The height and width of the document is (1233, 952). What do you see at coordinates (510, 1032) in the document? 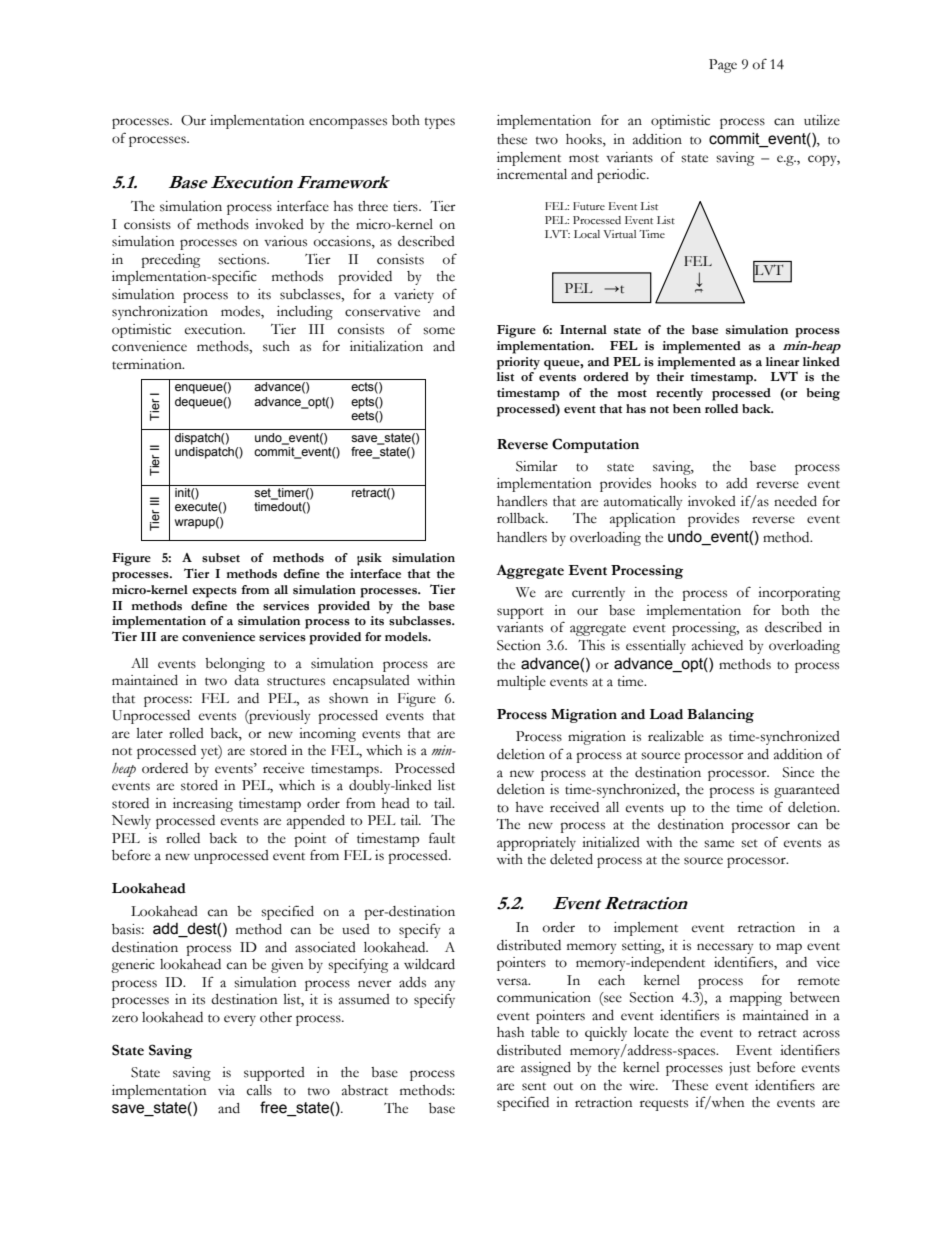
I see `hash` at bounding box center [510, 1032].
